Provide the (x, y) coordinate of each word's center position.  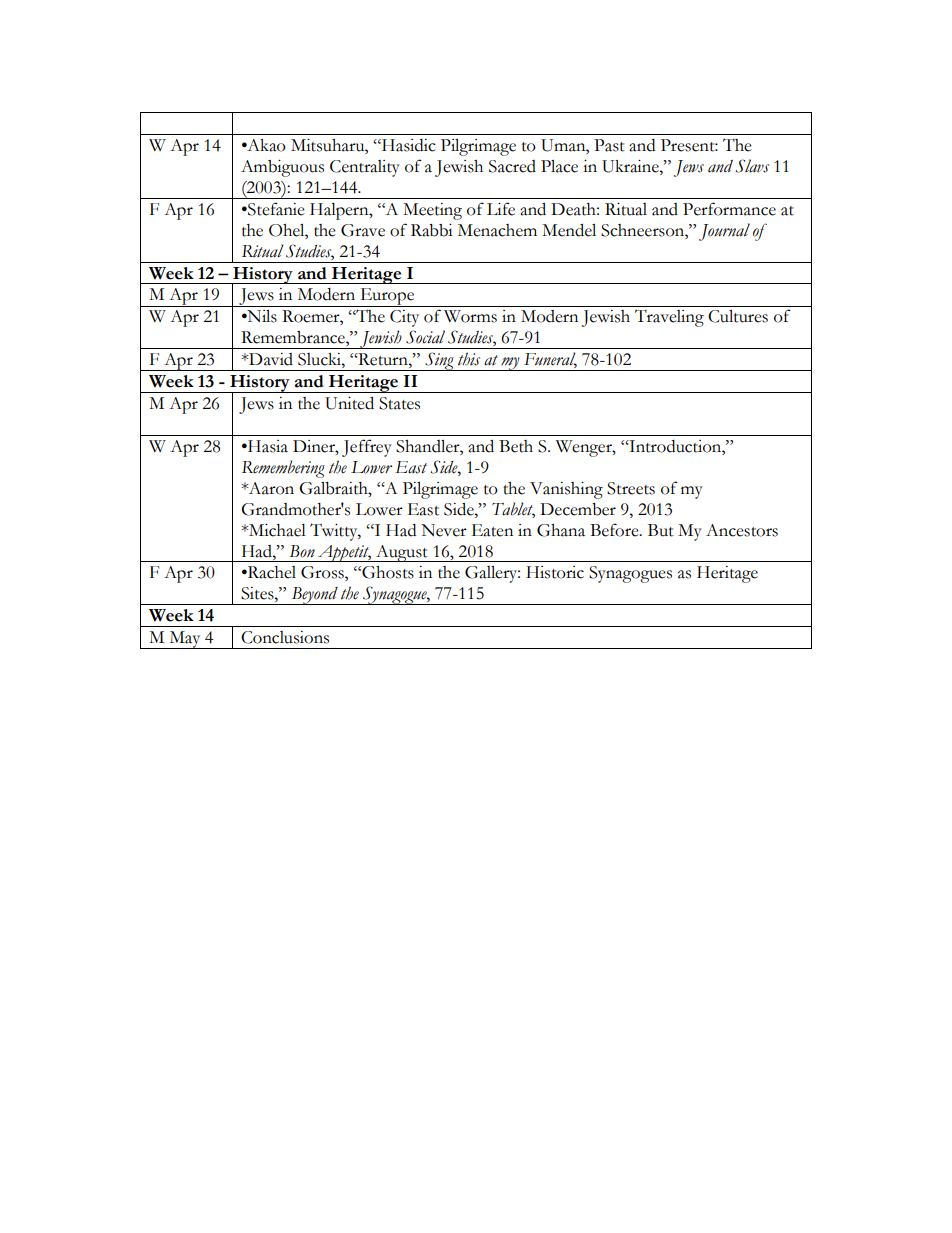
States (399, 403)
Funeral (550, 360)
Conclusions (285, 637)
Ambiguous (282, 168)
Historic (555, 572)
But (661, 530)
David (270, 359)
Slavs (752, 166)
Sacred (512, 166)
